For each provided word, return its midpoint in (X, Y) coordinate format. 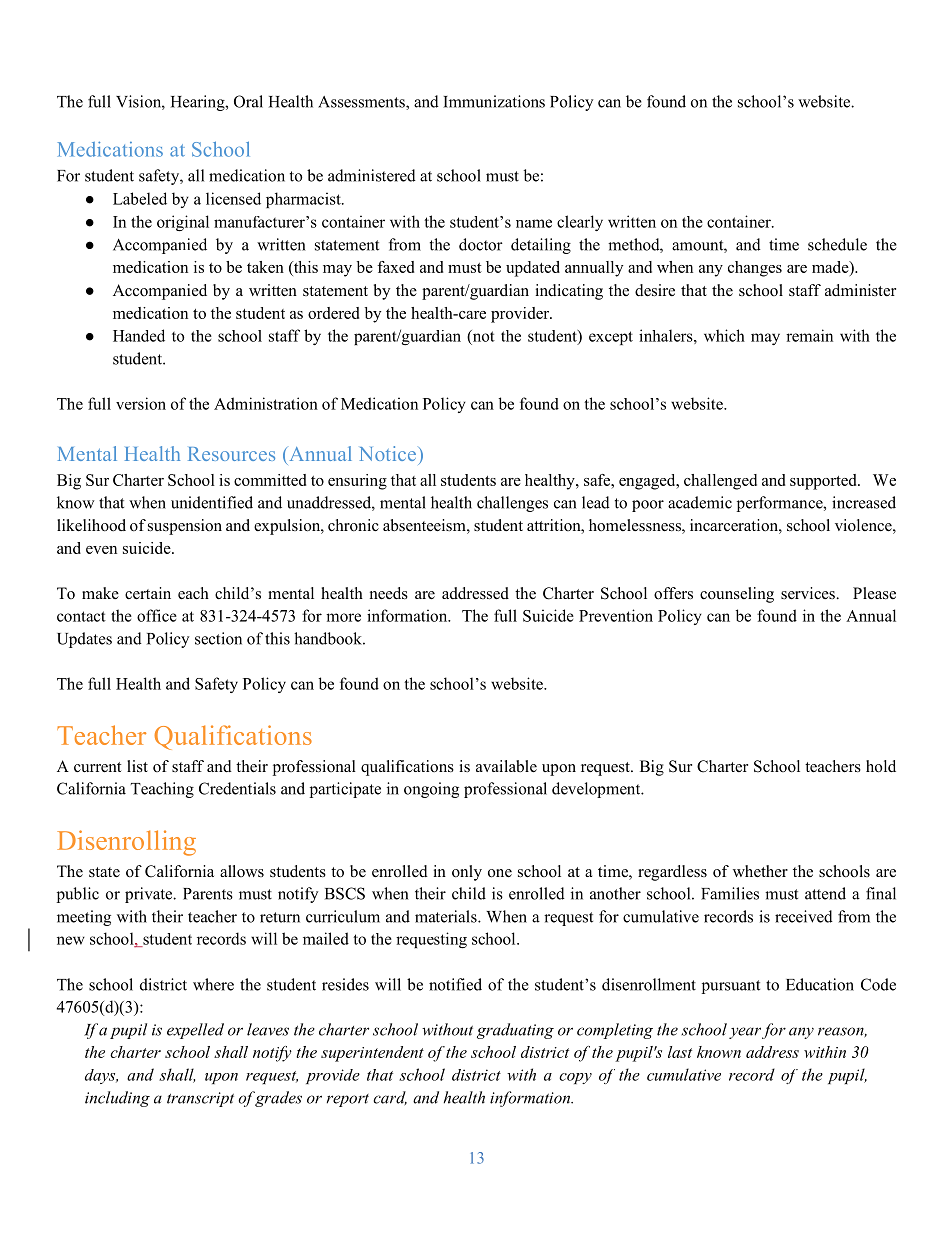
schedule (837, 244)
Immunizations (494, 101)
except (611, 338)
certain (148, 593)
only (467, 873)
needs (389, 593)
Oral (248, 101)
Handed (139, 335)
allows (242, 871)
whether (760, 871)
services (809, 593)
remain (809, 335)
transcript (200, 1099)
